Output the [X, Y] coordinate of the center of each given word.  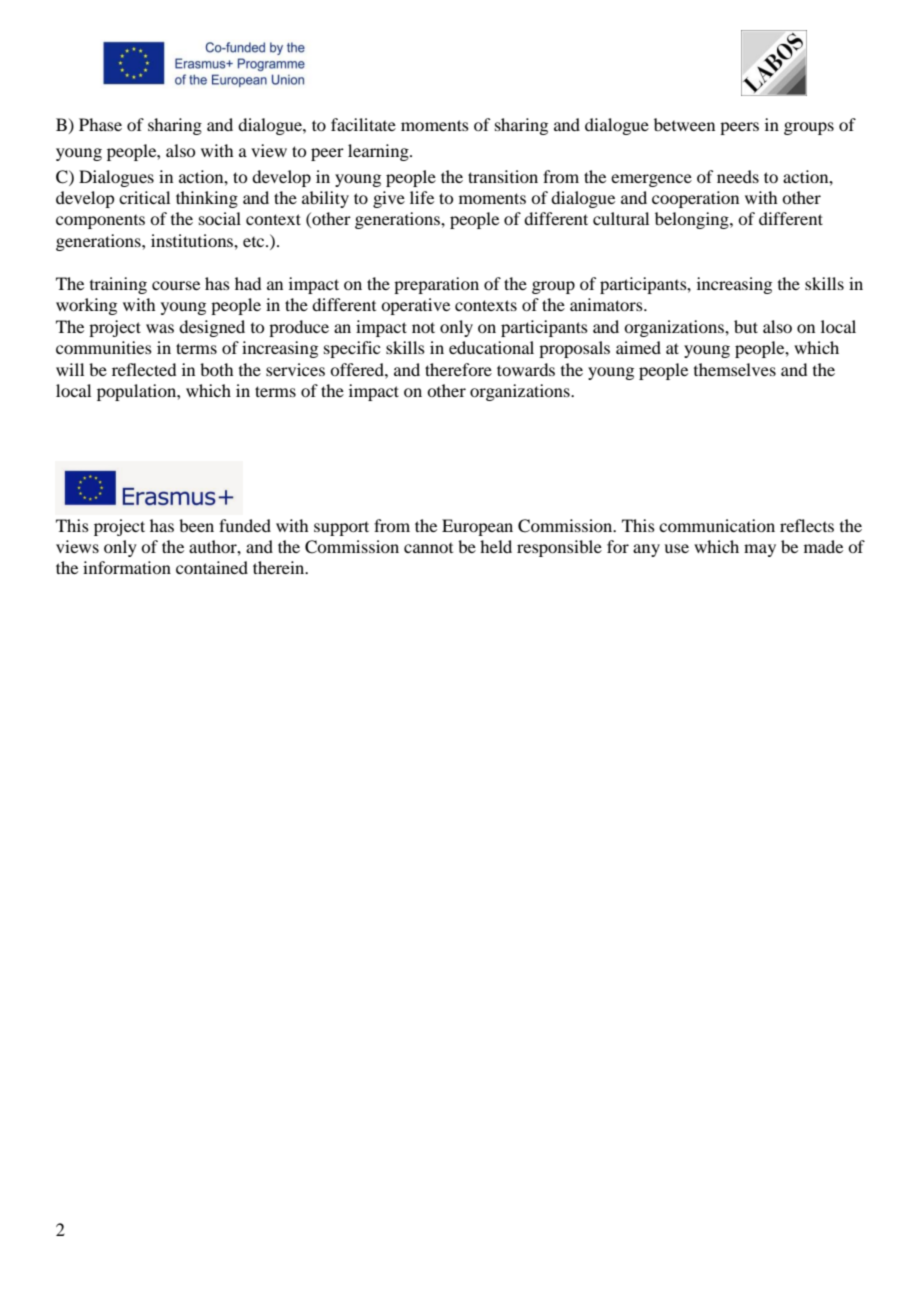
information [127, 567]
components [100, 222]
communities [104, 347]
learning [379, 152]
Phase [100, 124]
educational [491, 347]
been [196, 525]
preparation [436, 285]
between [684, 124]
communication [717, 525]
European [477, 527]
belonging [693, 220]
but [746, 326]
